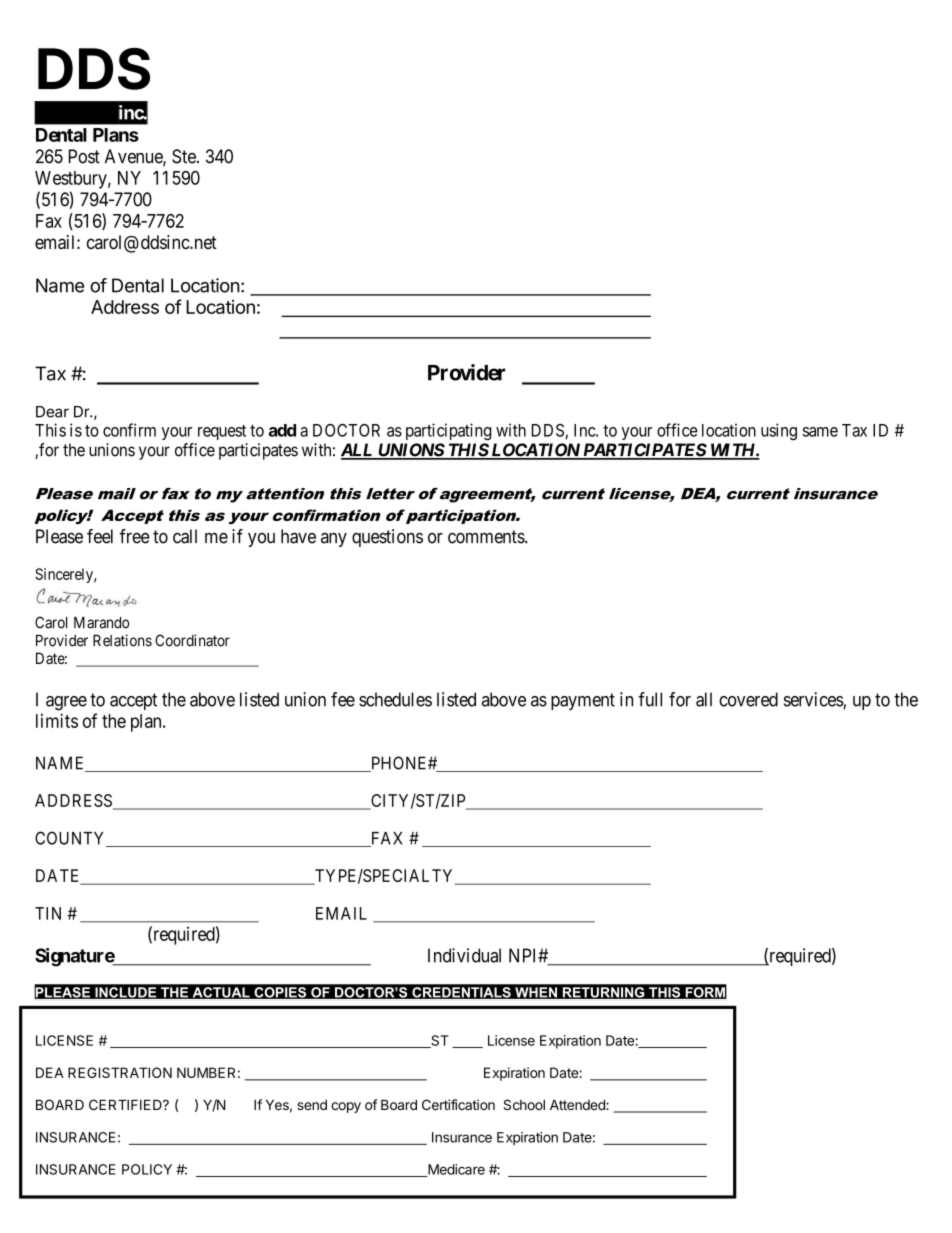 Image resolution: width=952 pixels, height=1233 pixels. Describe the element at coordinates (455, 1170) in the screenshot. I see `Medicare` at that location.
